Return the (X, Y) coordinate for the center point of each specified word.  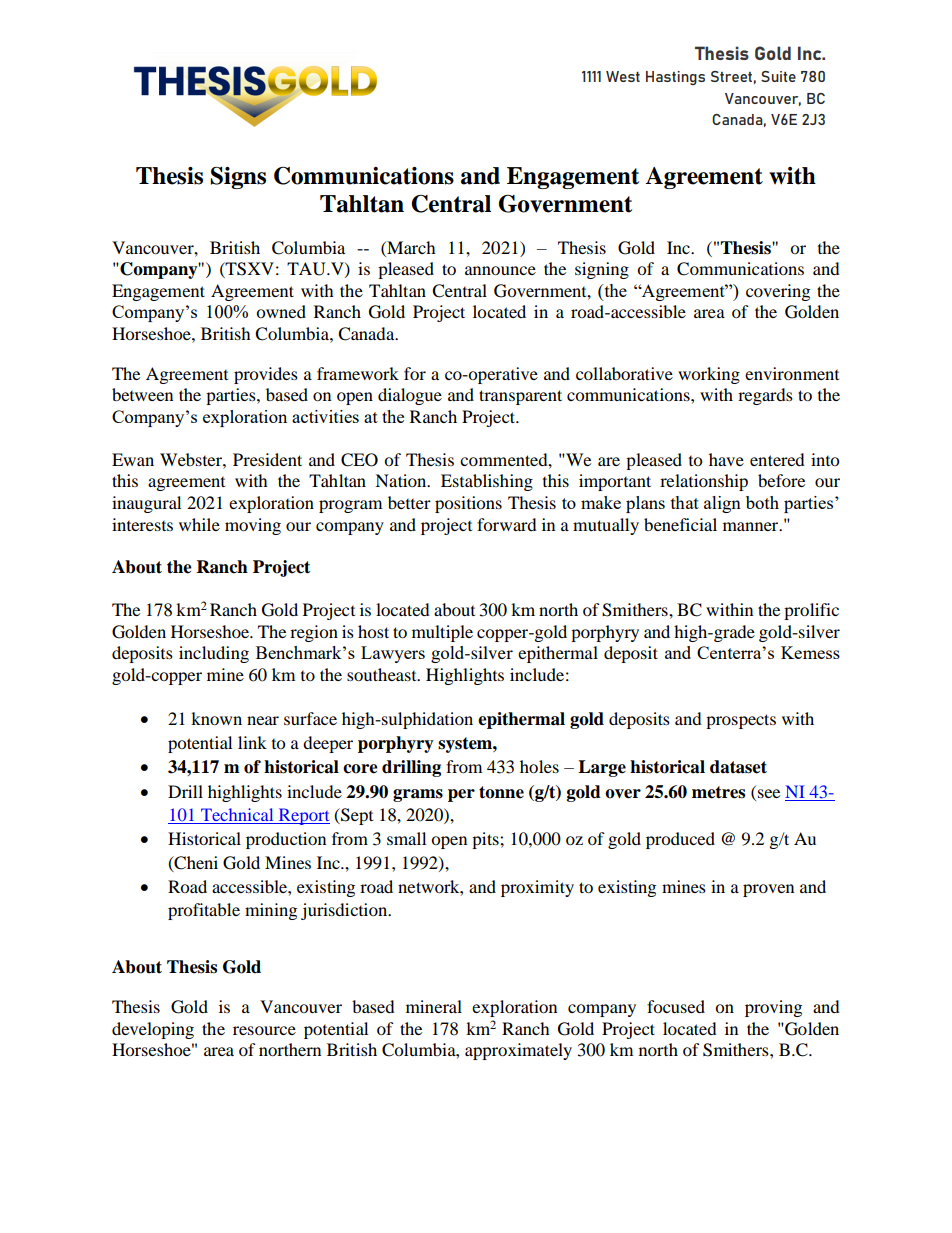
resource (264, 1030)
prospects (741, 721)
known (216, 718)
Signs (238, 177)
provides (266, 375)
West (623, 76)
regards (765, 396)
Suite (778, 76)
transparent (520, 397)
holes (539, 766)
